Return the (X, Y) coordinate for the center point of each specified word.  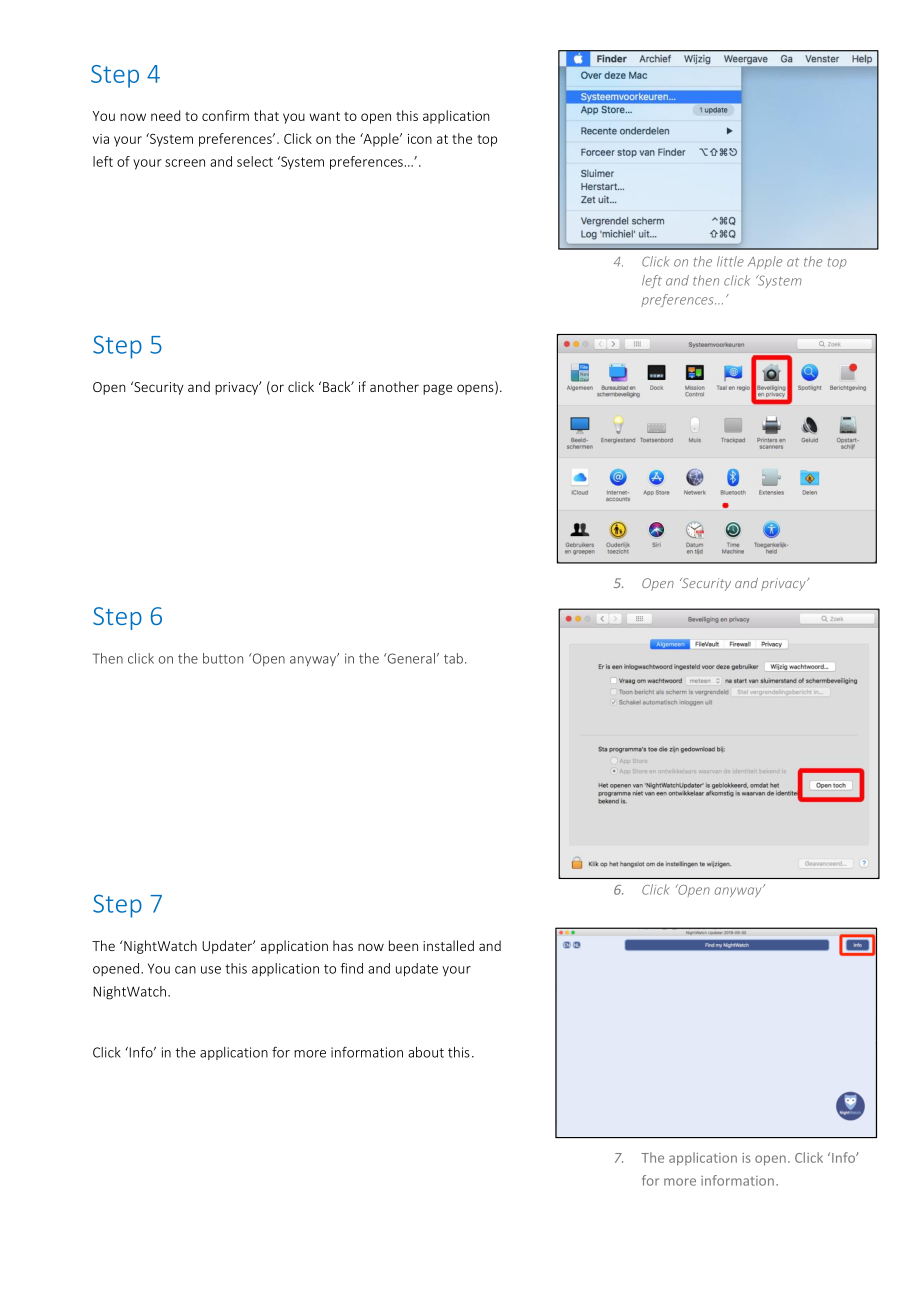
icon (420, 139)
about (426, 1052)
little (730, 261)
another (394, 386)
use (211, 970)
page (438, 389)
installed (448, 945)
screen (185, 163)
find (352, 968)
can (185, 970)
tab (453, 658)
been (403, 945)
